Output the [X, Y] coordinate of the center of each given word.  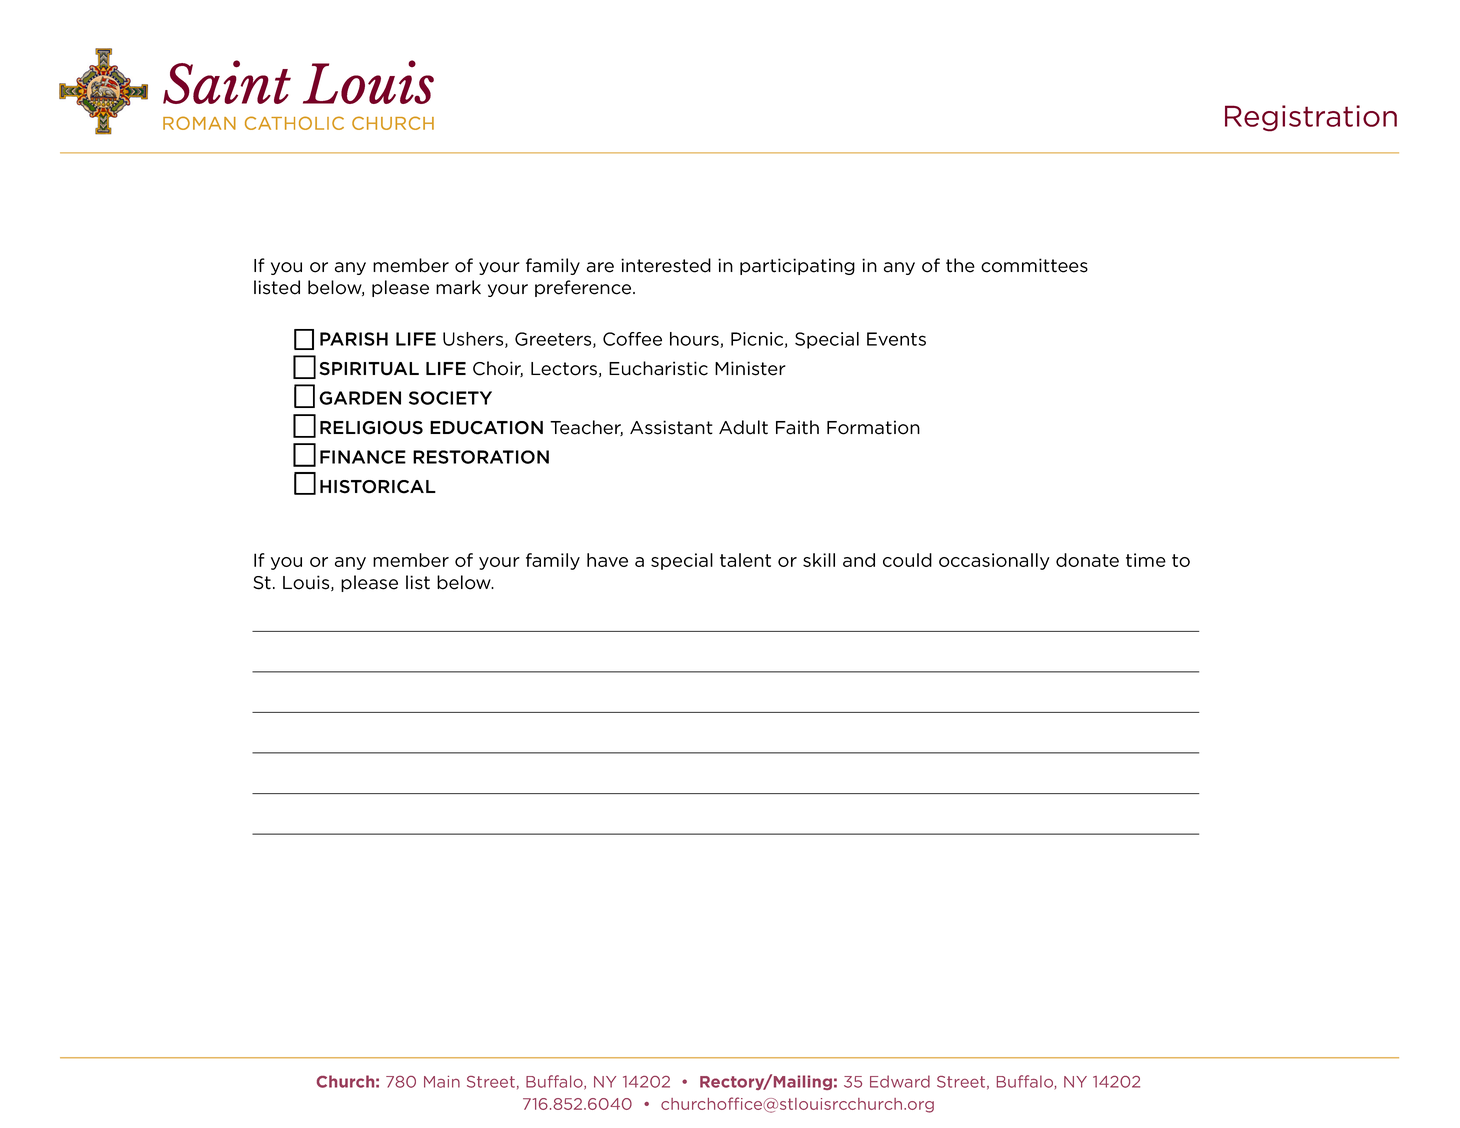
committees [1034, 265]
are [600, 267]
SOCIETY [450, 398]
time [1146, 560]
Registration [1311, 118]
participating [797, 266]
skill [819, 560]
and [859, 560]
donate [1087, 560]
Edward [900, 1081]
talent [745, 560]
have [607, 560]
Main [442, 1082]
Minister [750, 368]
